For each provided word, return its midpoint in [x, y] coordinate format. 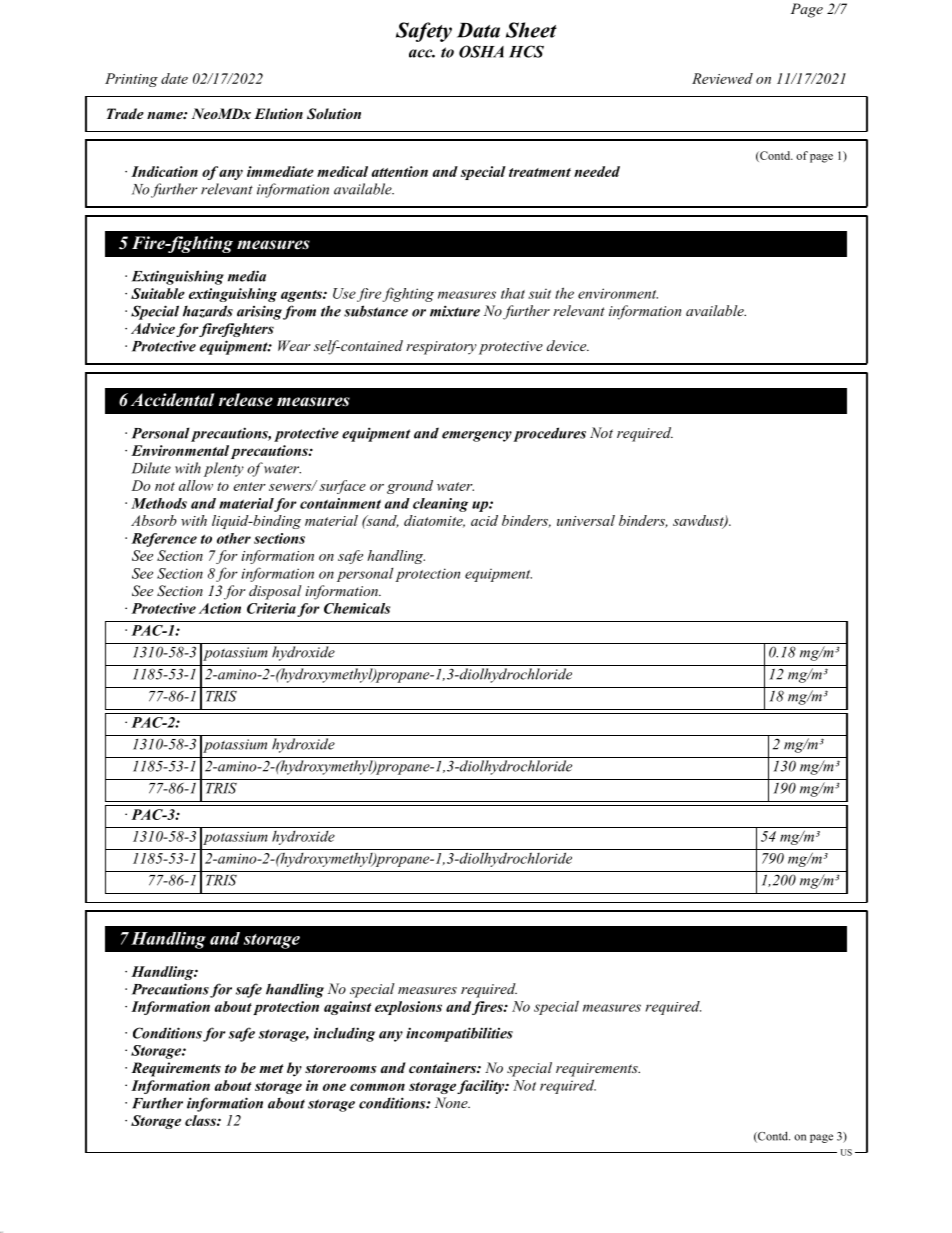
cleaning [440, 505]
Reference [164, 540]
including [344, 1034]
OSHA [481, 51]
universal [586, 520]
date [174, 78]
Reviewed [722, 78]
